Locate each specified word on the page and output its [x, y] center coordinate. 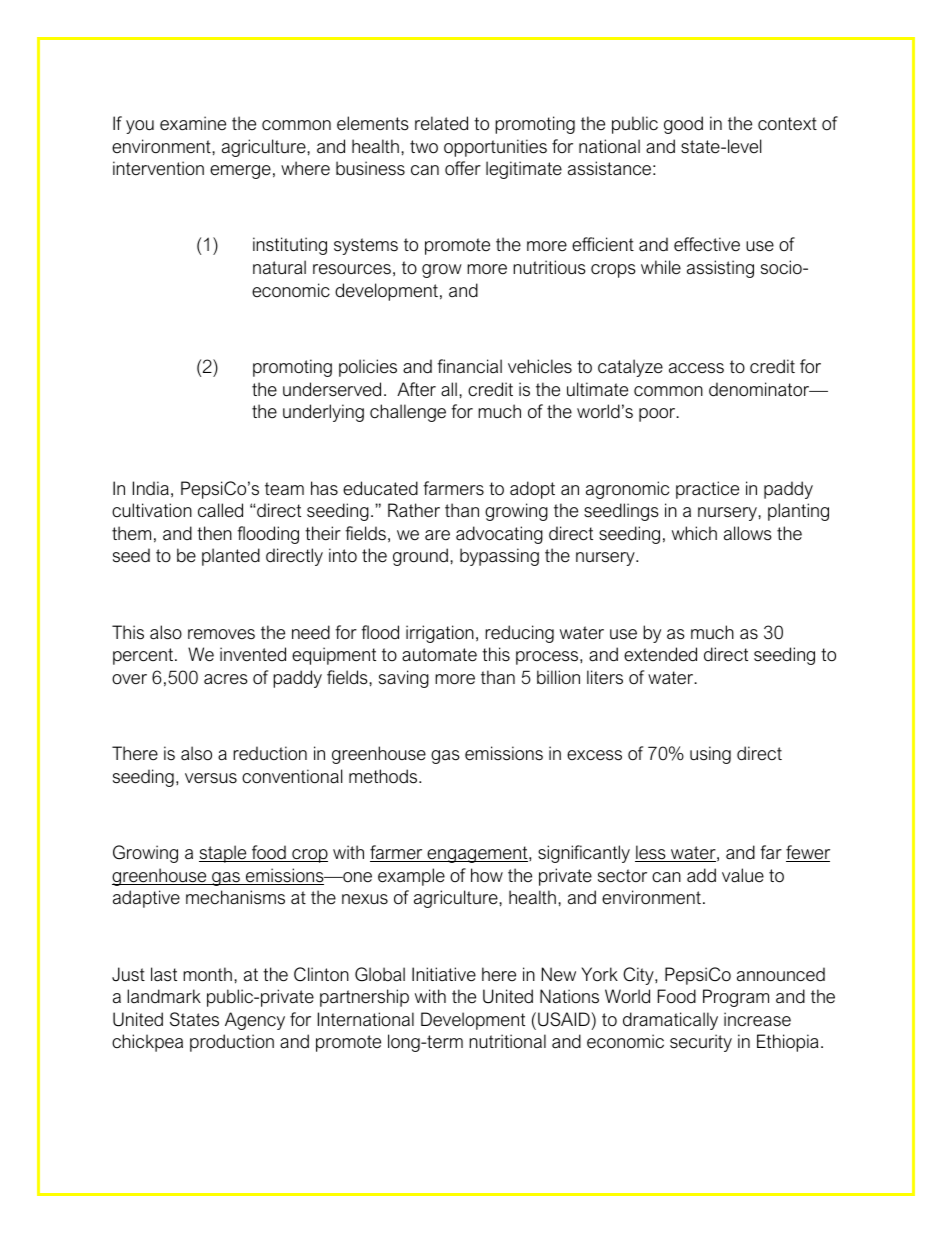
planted [231, 557]
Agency [255, 1021]
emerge [240, 172]
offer [463, 168]
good [683, 125]
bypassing [499, 557]
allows [748, 533]
